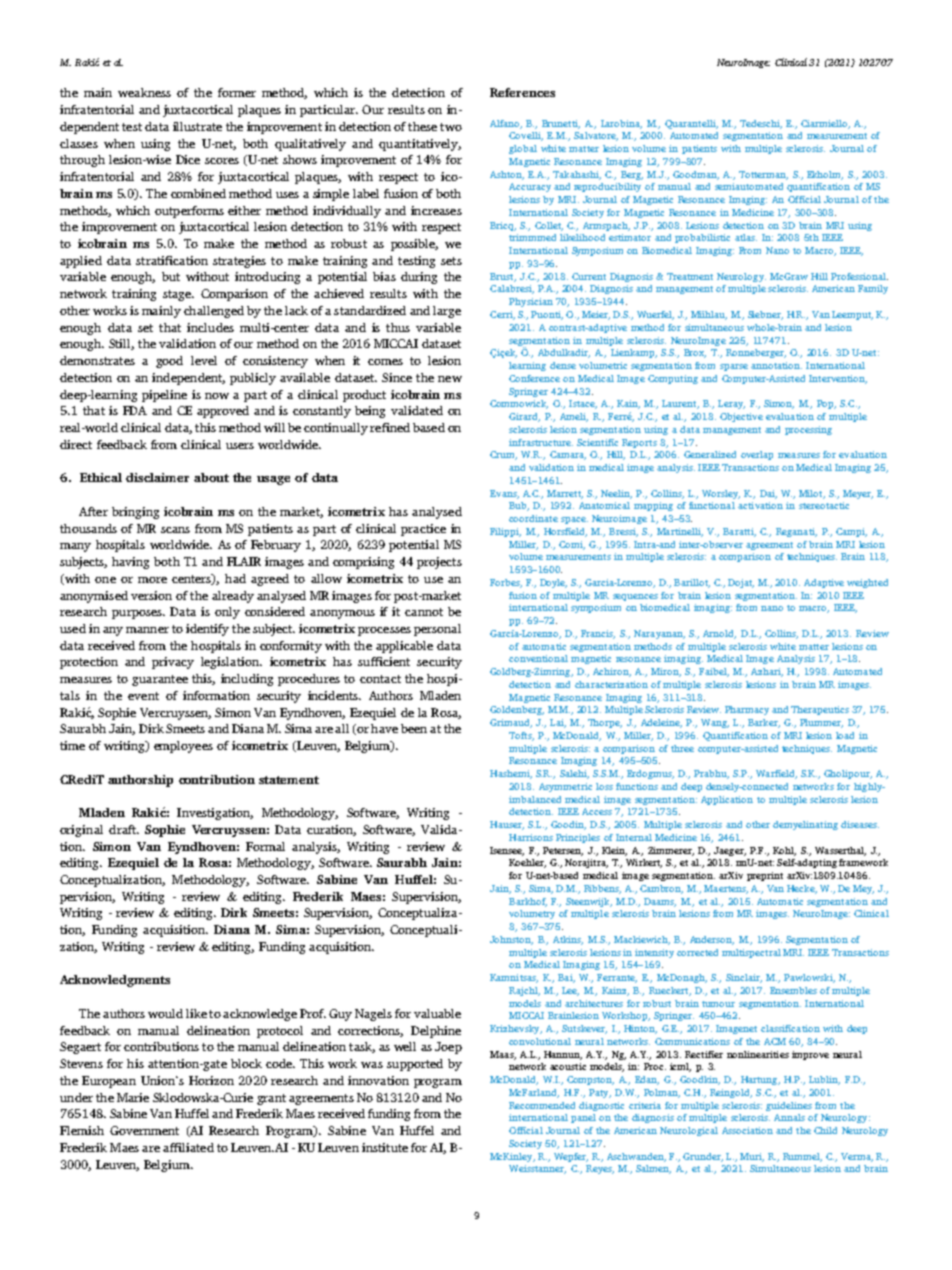 This screenshot has height=1270, width=952. What do you see at coordinates (746, 237) in the screenshot?
I see `atlas` at bounding box center [746, 237].
